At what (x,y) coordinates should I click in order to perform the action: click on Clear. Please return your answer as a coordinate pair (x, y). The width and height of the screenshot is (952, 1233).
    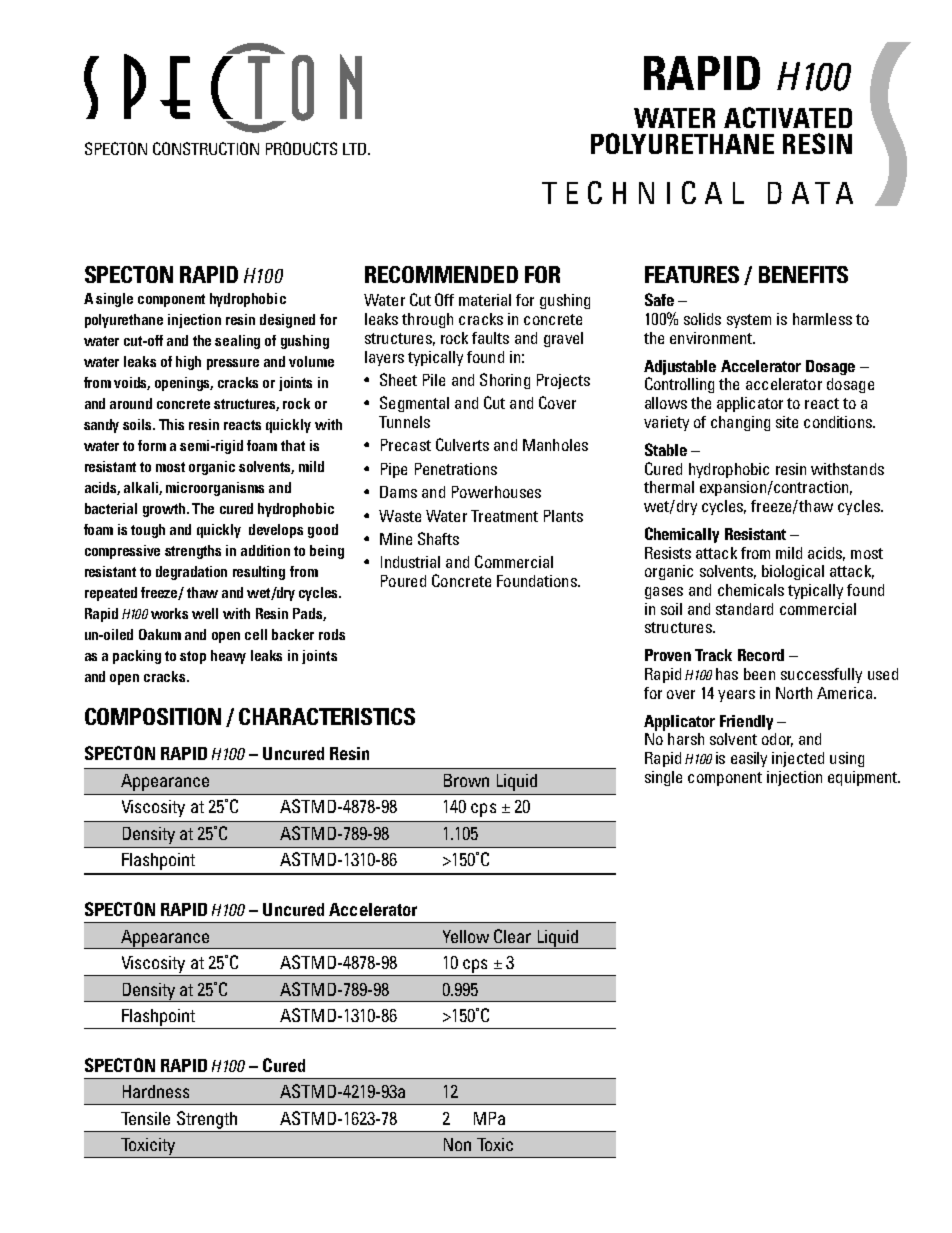
    Looking at the image, I should click on (512, 936).
